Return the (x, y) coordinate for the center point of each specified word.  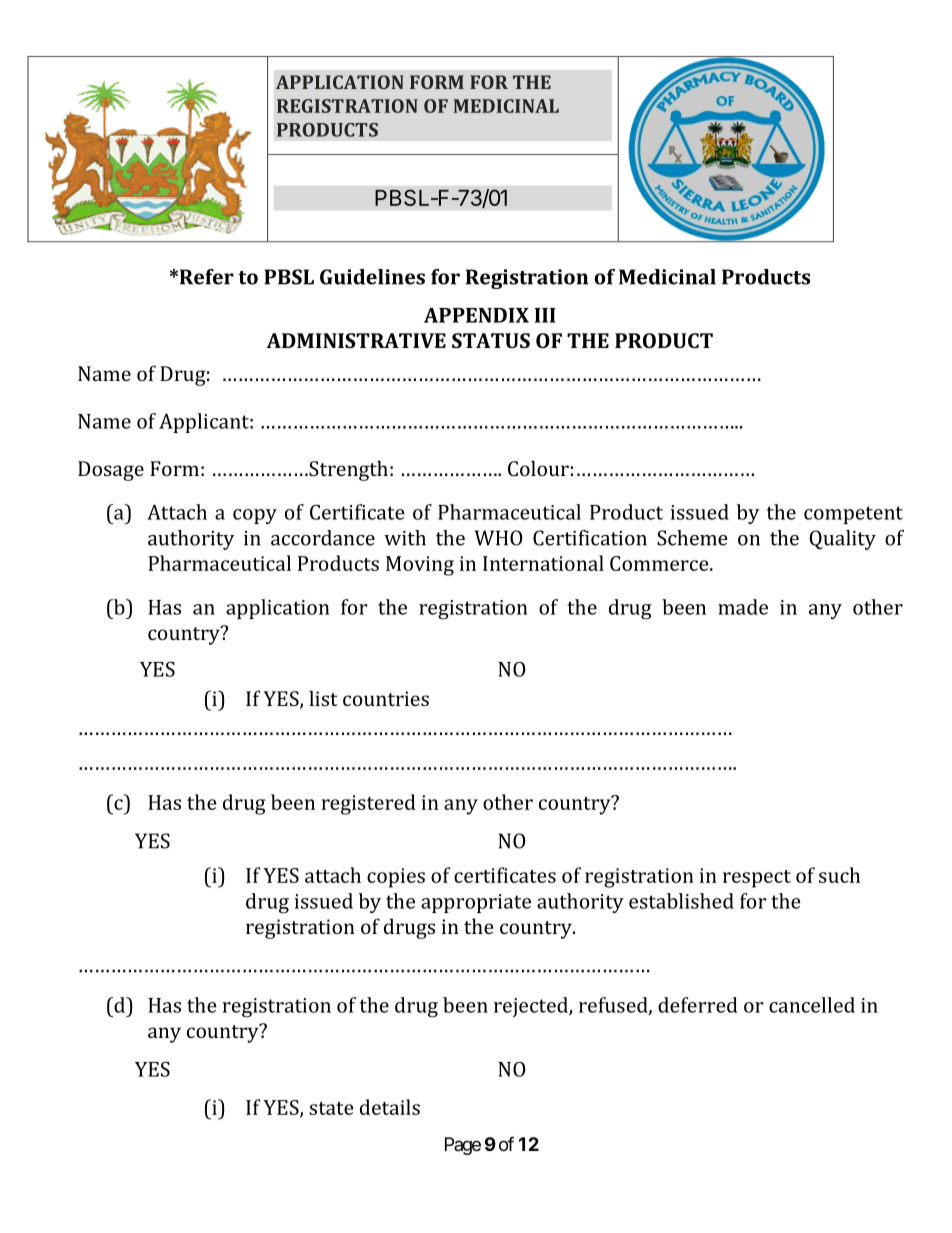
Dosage (111, 471)
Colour (538, 468)
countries (386, 698)
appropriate (476, 903)
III (545, 315)
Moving (420, 566)
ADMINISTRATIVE (356, 340)
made (743, 607)
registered (369, 804)
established (681, 901)
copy (255, 516)
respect (757, 879)
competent (853, 515)
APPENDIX (476, 315)
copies (396, 878)
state (331, 1108)
